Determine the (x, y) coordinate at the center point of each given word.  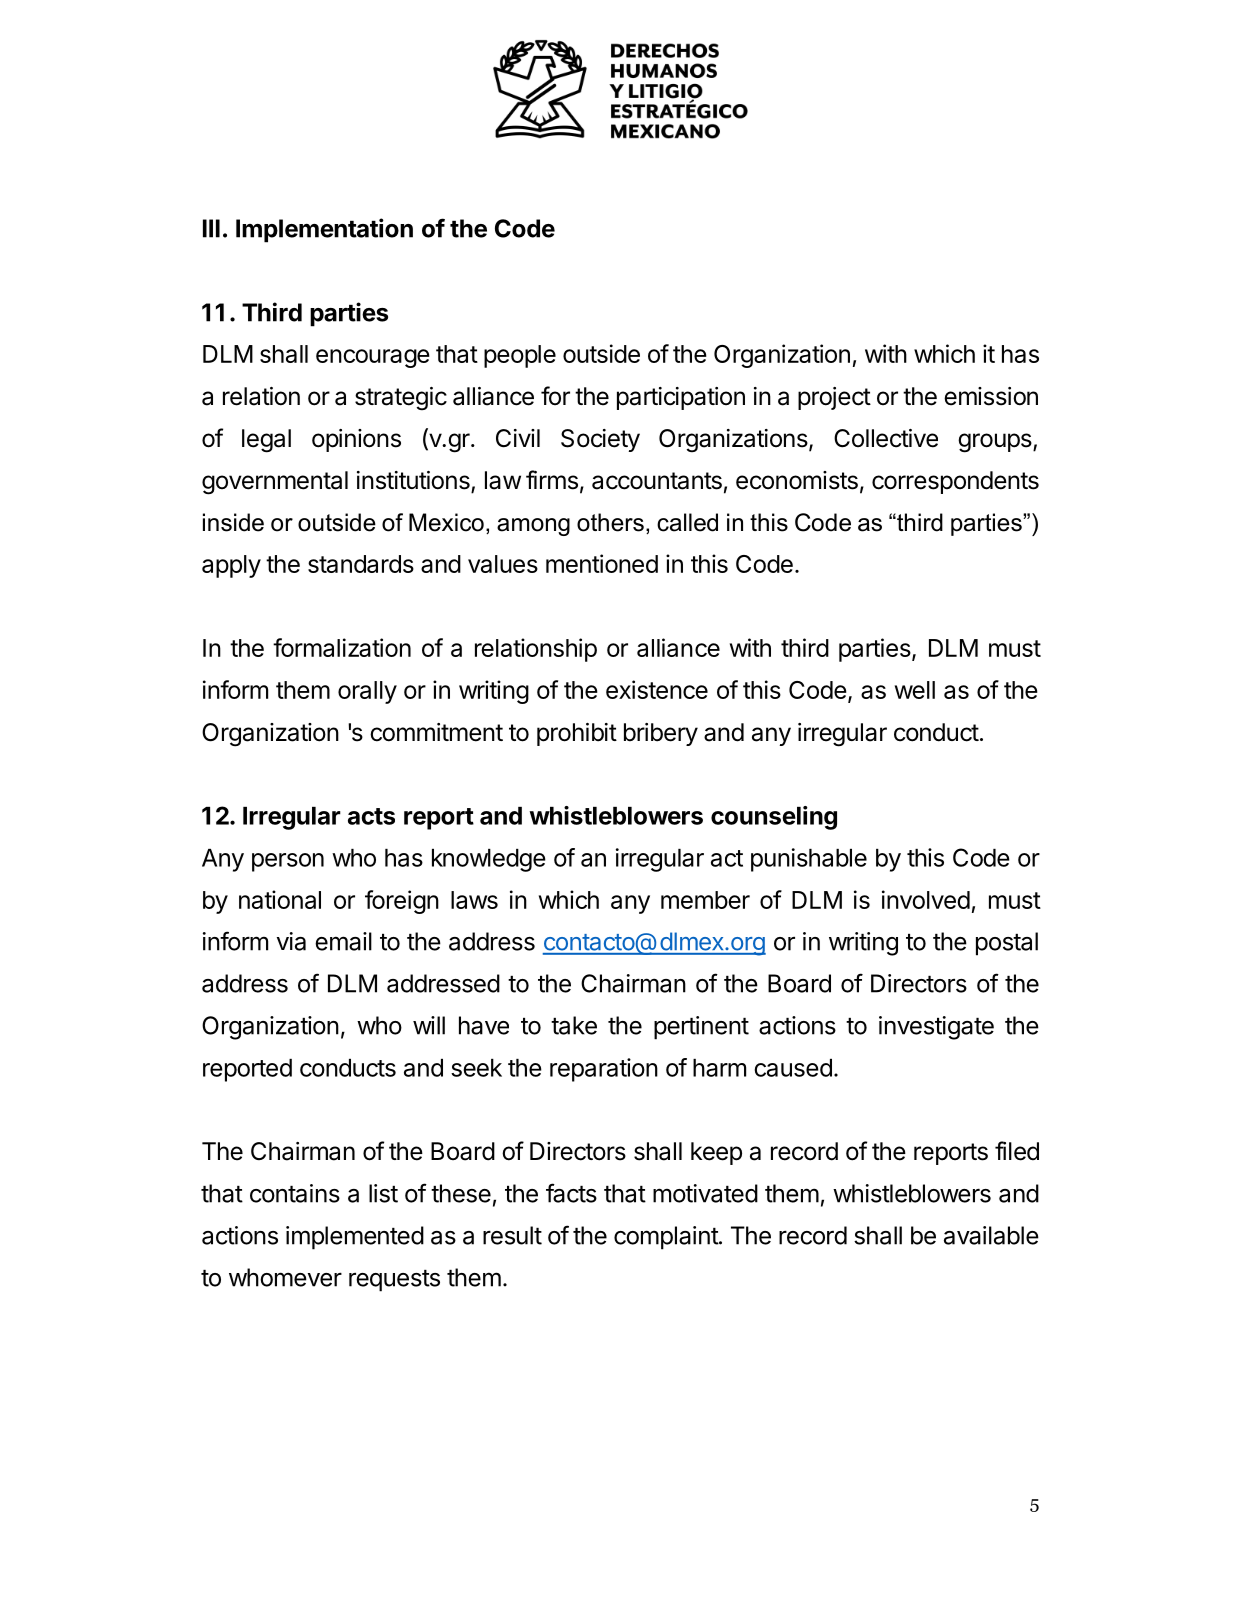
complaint (667, 1238)
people (520, 356)
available (991, 1235)
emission (991, 396)
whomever (285, 1277)
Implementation (324, 230)
